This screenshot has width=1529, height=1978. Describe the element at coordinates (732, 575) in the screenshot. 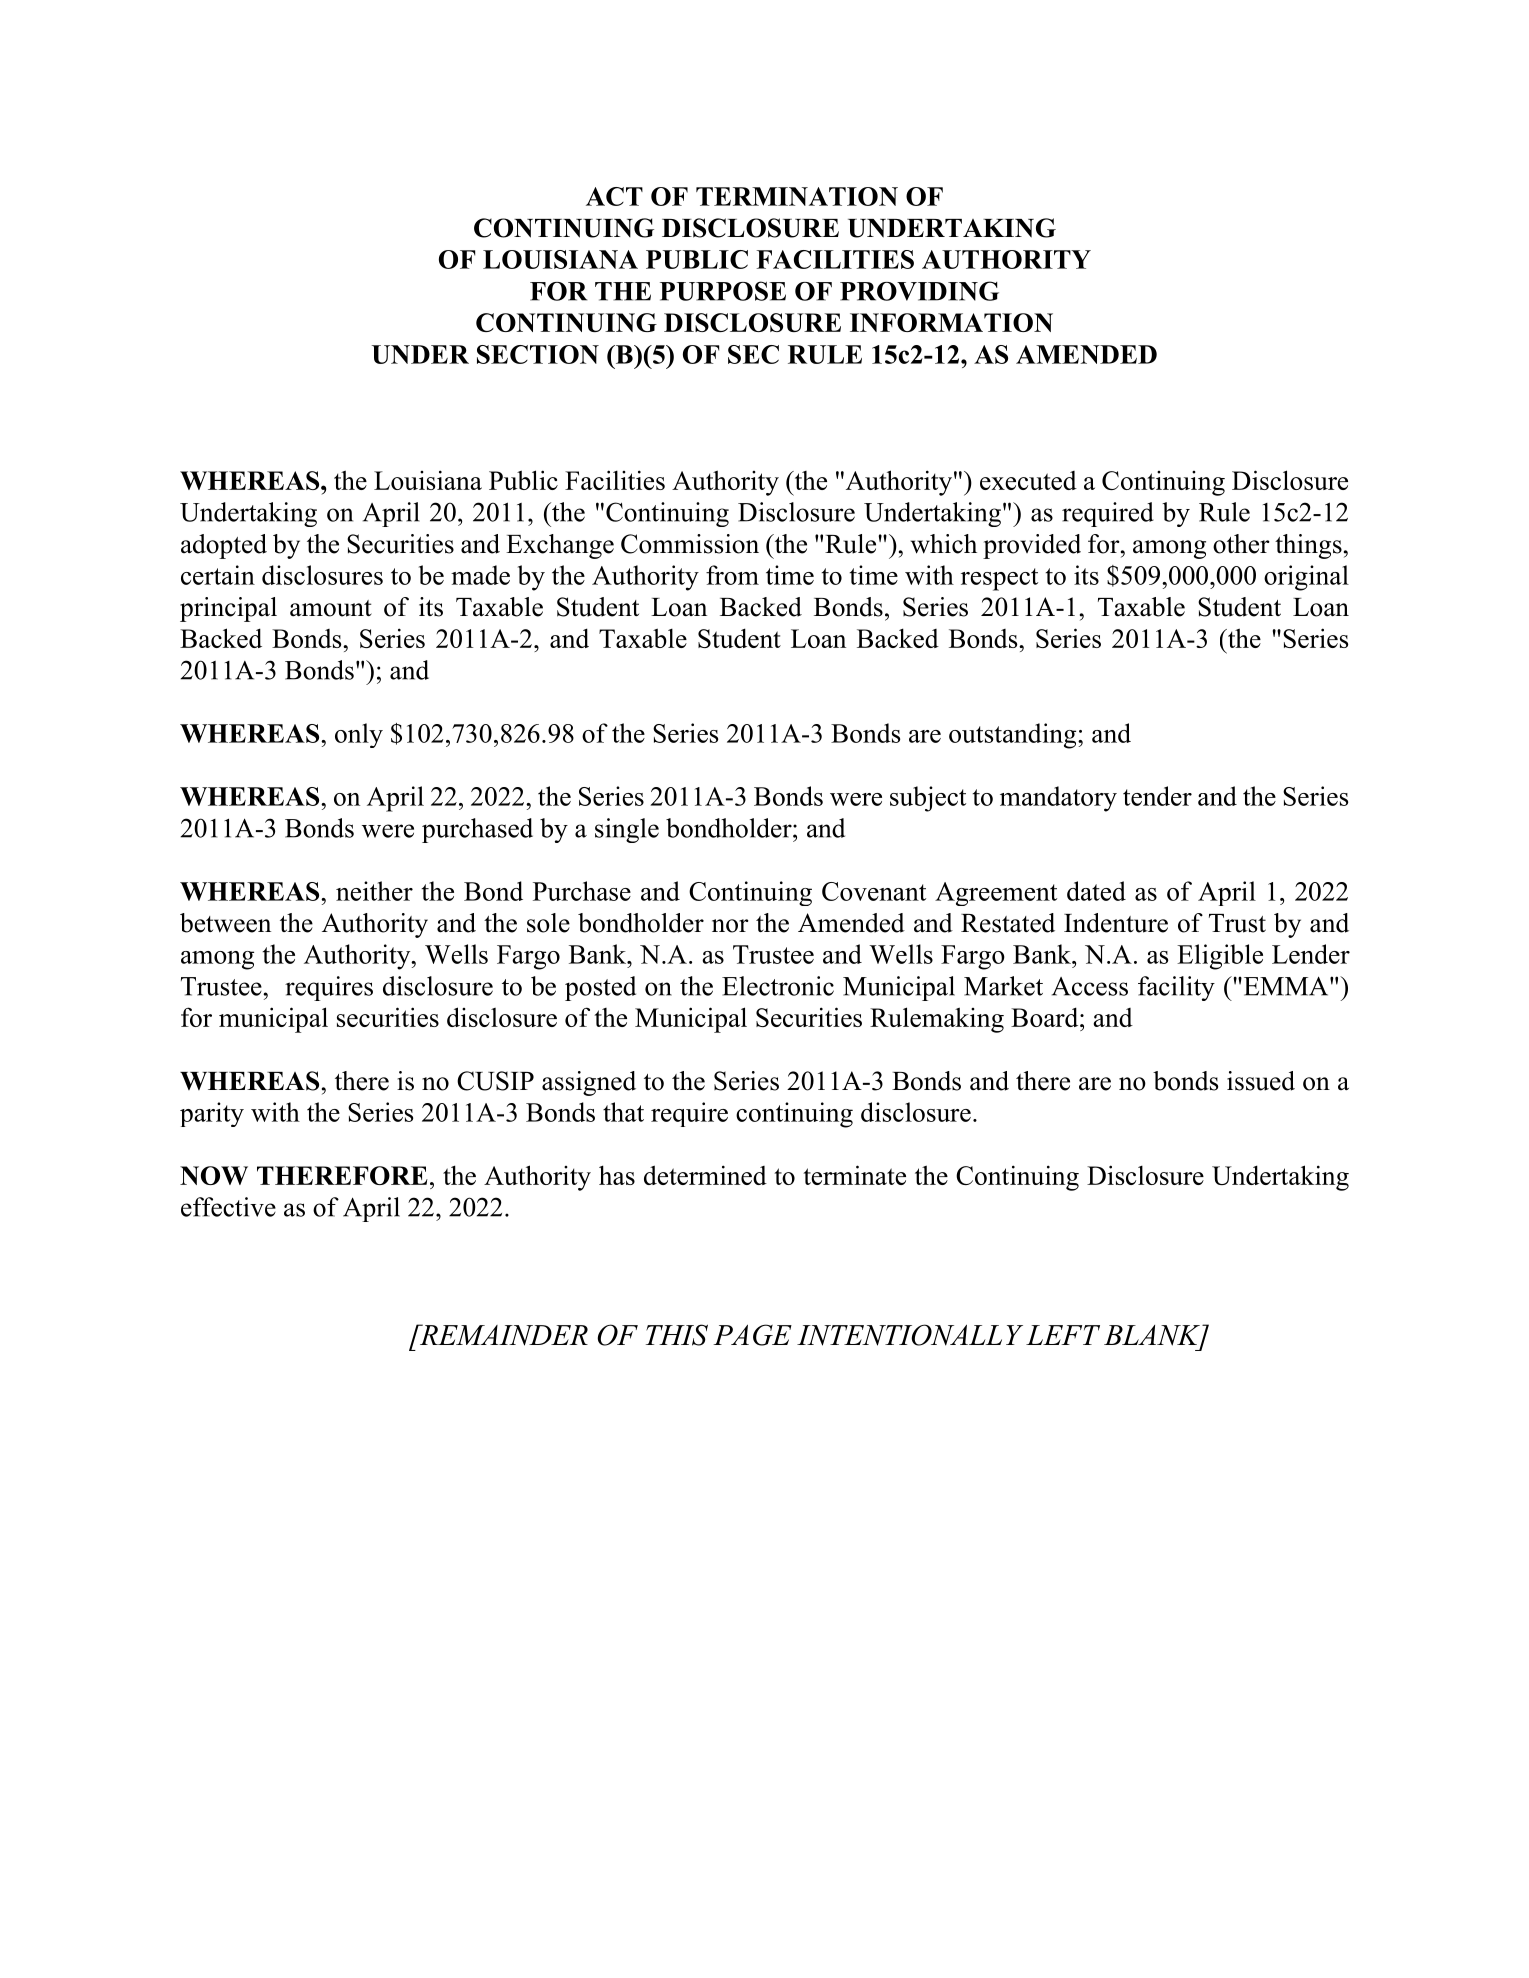

I see `from` at that location.
